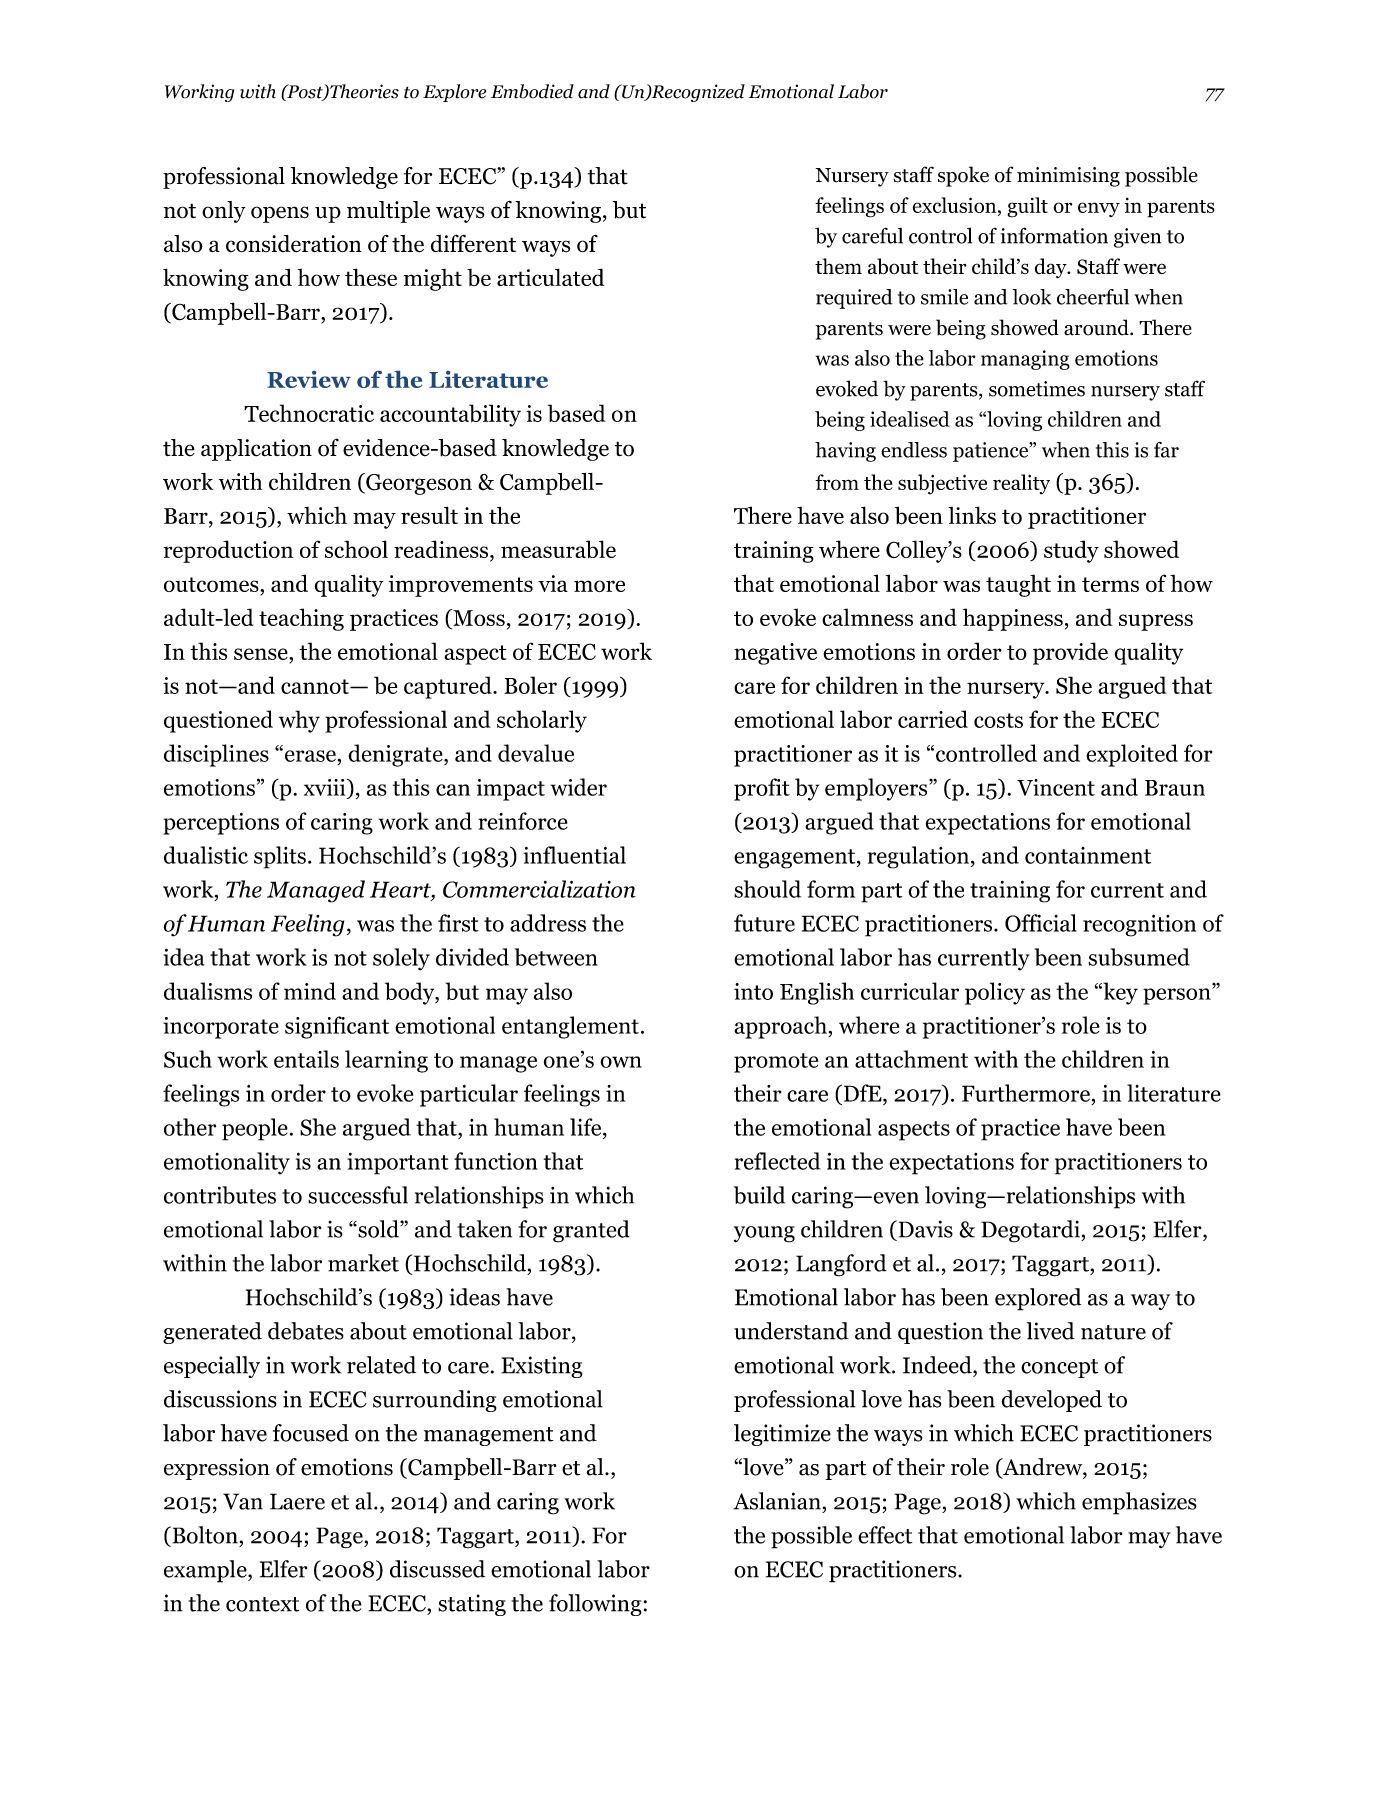  Describe the element at coordinates (1068, 177) in the document. I see `minimising` at that location.
